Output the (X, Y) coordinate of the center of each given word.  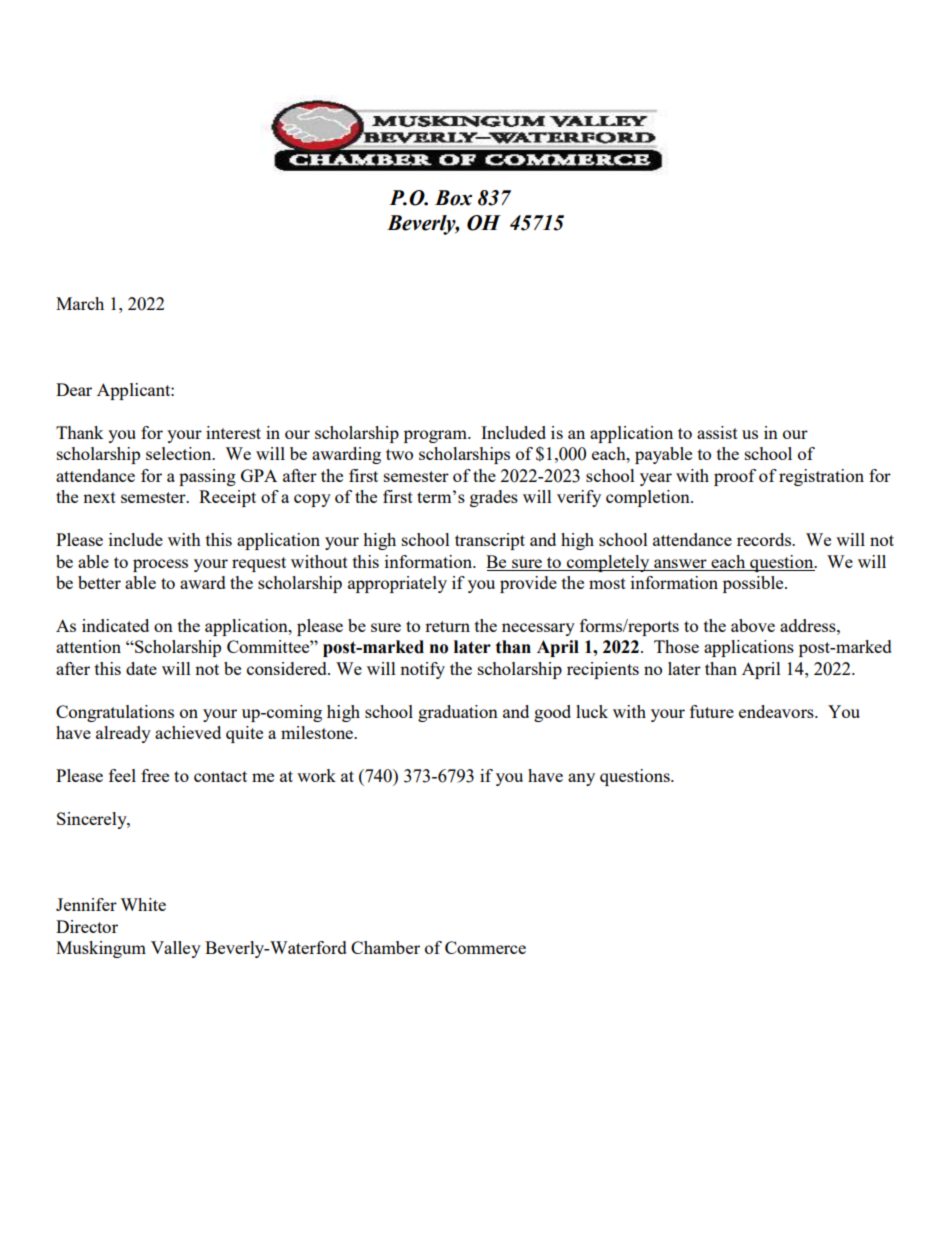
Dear (74, 389)
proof (735, 477)
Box (453, 198)
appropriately (397, 584)
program (436, 436)
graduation (458, 713)
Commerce (485, 947)
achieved (188, 732)
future (712, 711)
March (80, 303)
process (160, 565)
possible (754, 584)
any (581, 779)
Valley (176, 949)
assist (717, 432)
